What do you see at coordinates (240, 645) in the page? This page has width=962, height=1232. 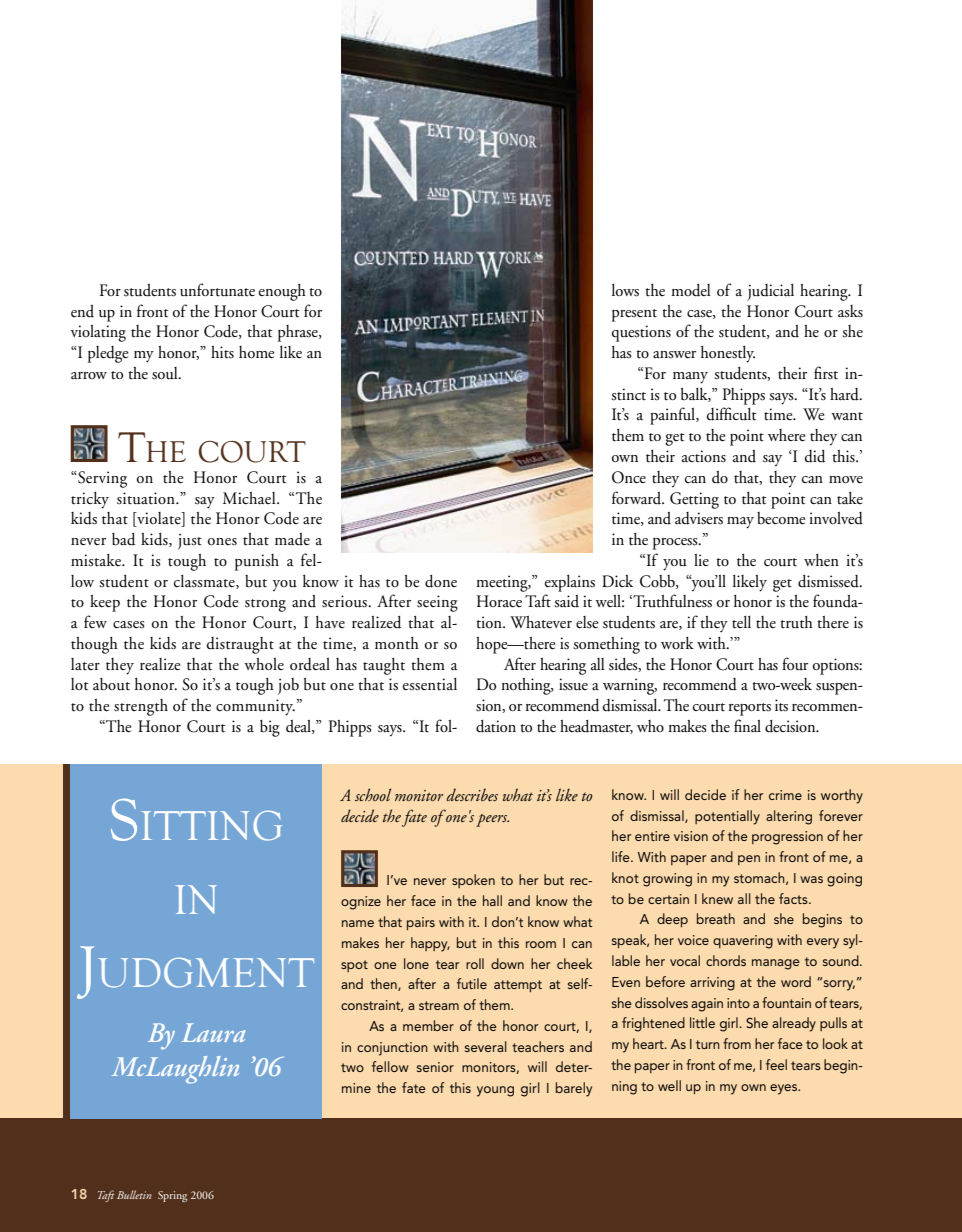 I see `distraught` at bounding box center [240, 645].
